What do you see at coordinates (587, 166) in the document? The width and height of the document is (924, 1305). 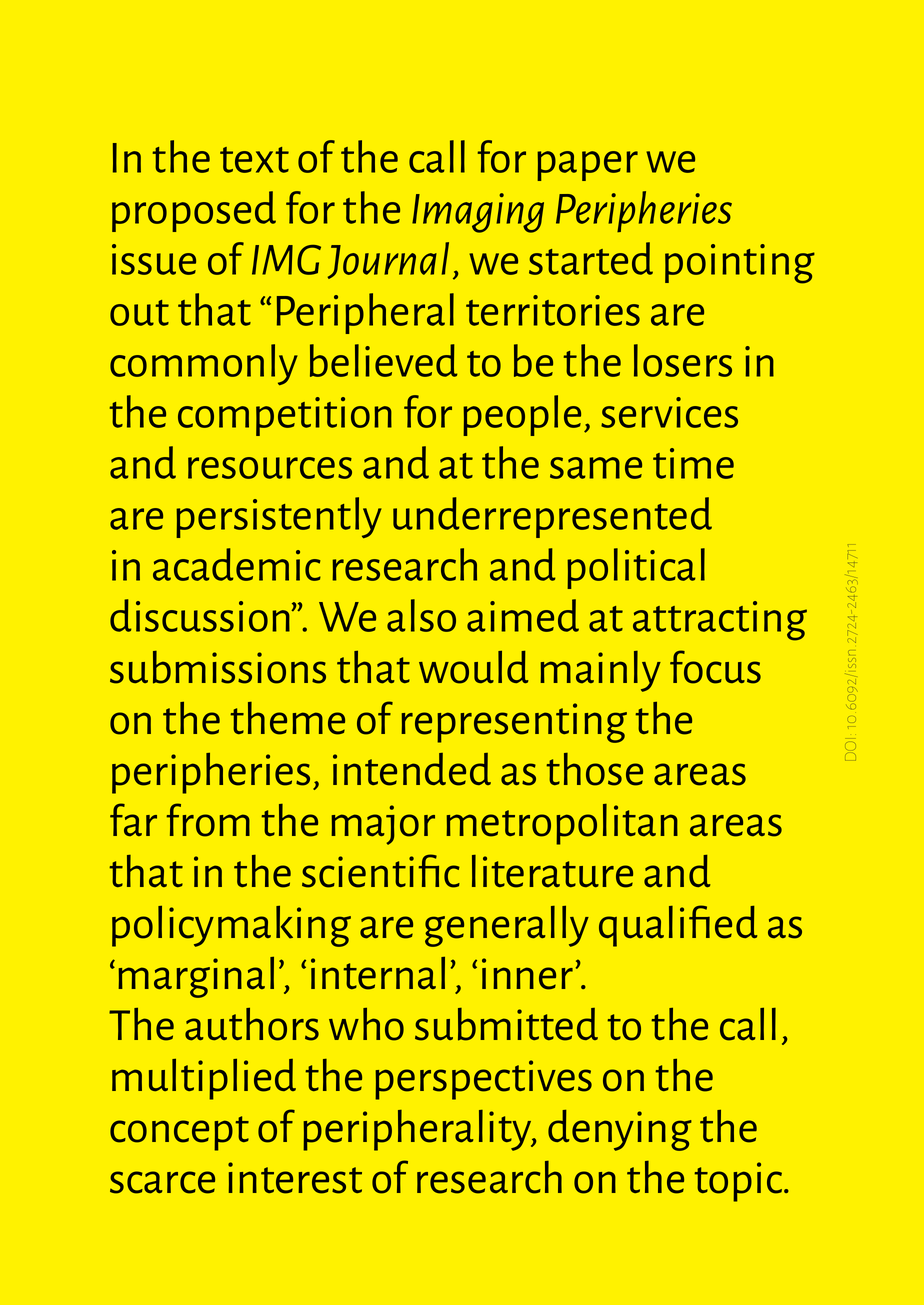 I see `paper` at bounding box center [587, 166].
